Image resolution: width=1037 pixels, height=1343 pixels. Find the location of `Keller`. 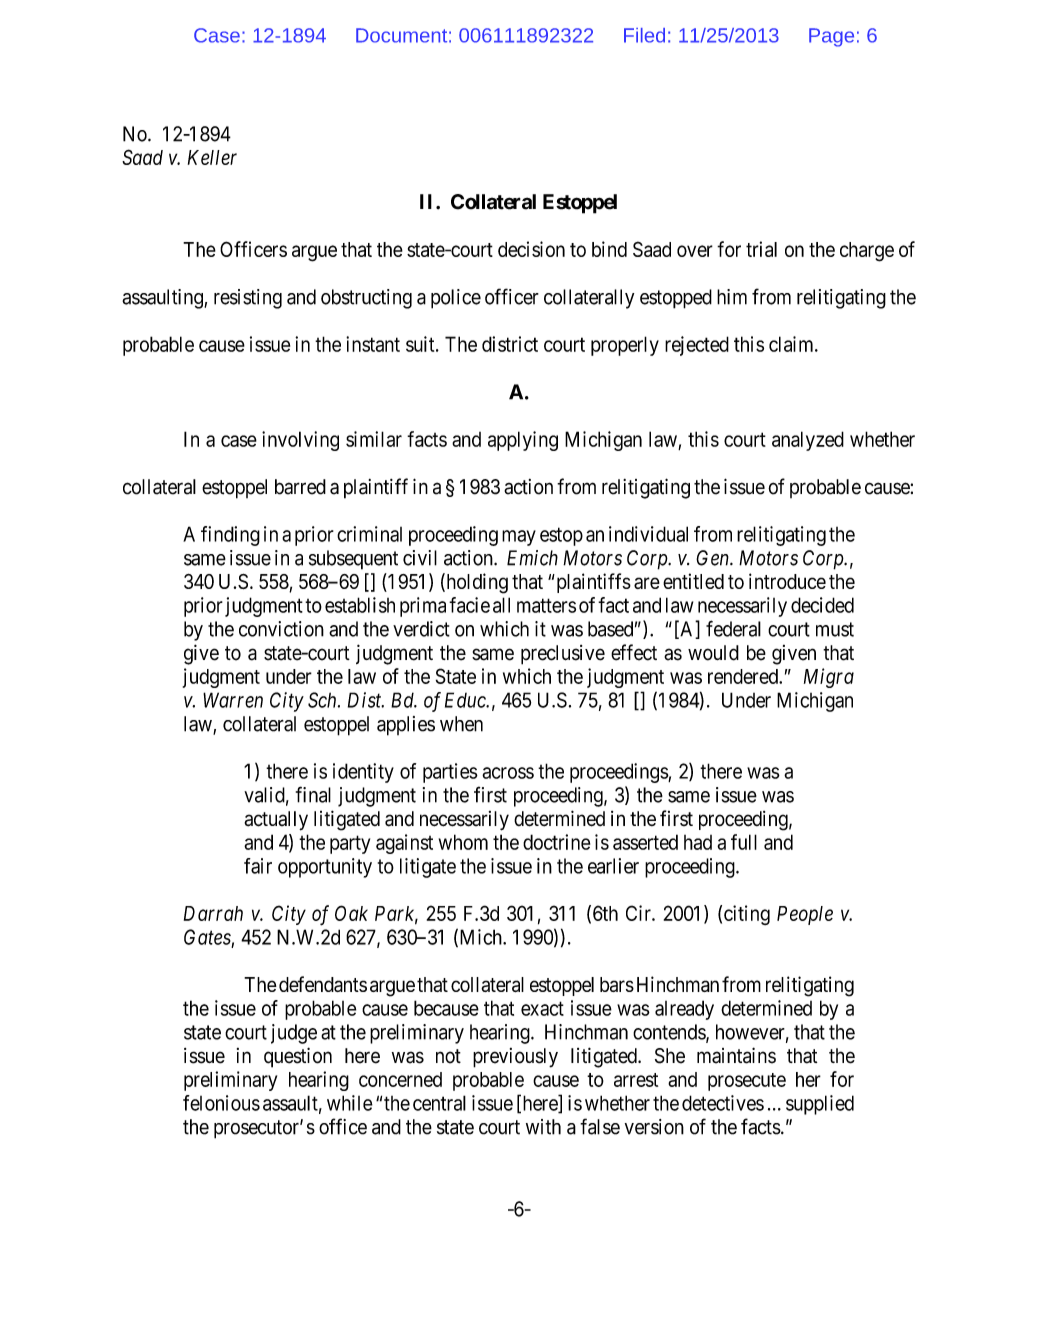

Keller is located at coordinates (212, 157).
